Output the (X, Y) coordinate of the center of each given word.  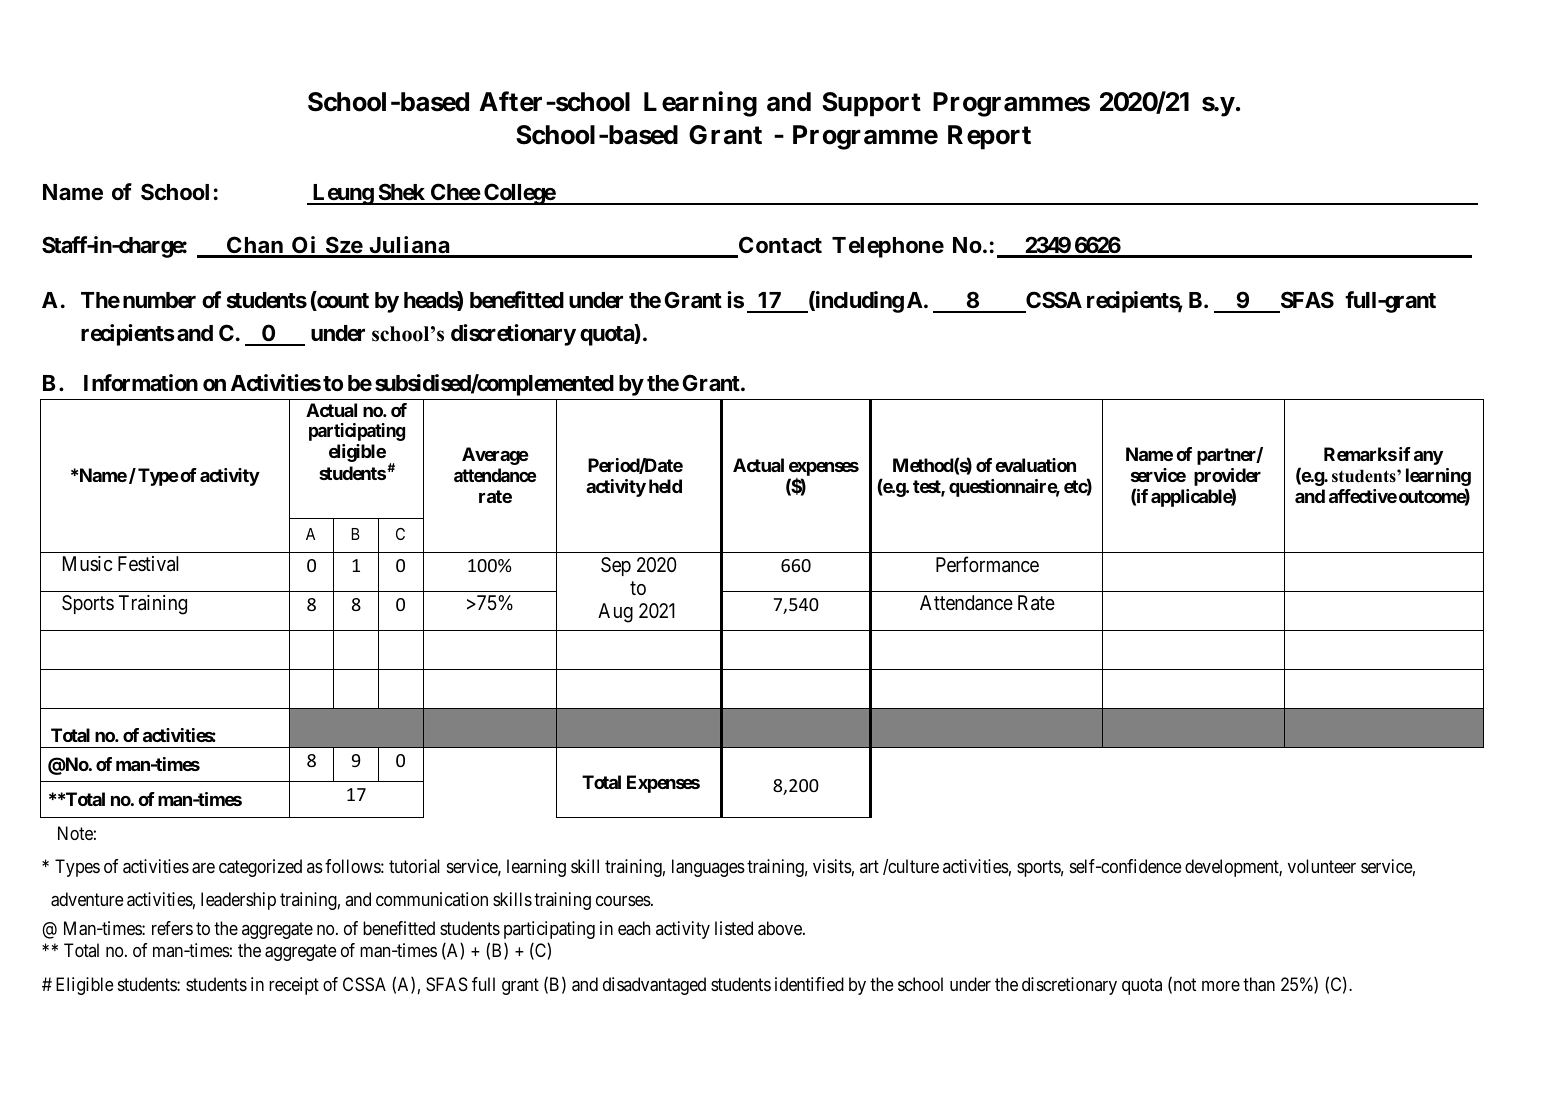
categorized (260, 868)
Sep (616, 566)
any (1428, 458)
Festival (148, 564)
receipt (294, 986)
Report (989, 137)
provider (1227, 478)
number (159, 300)
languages (708, 868)
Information (141, 383)
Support (871, 104)
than (1259, 984)
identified (809, 984)
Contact (779, 246)
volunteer (1322, 866)
